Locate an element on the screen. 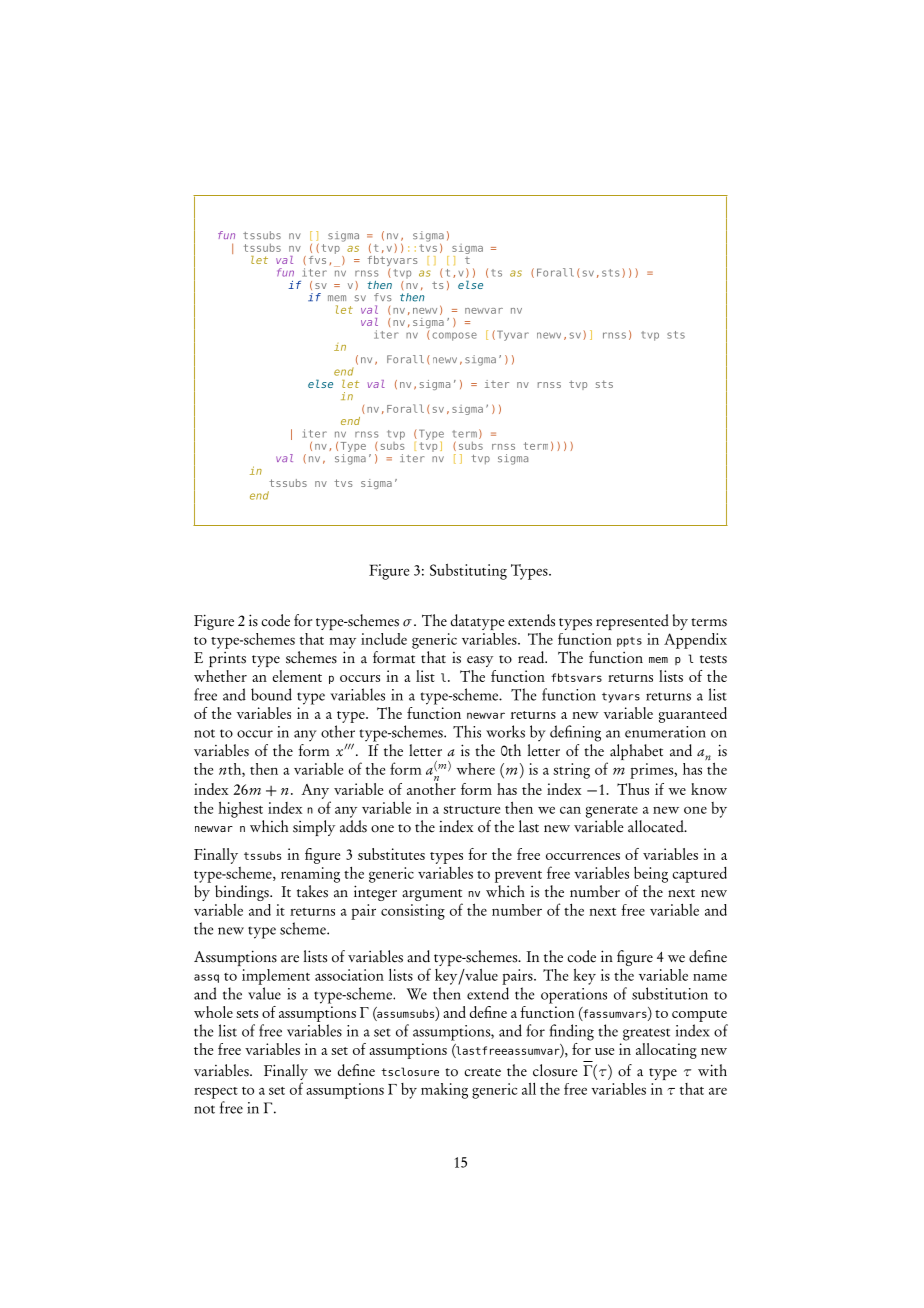  may is located at coordinates (342, 643).
